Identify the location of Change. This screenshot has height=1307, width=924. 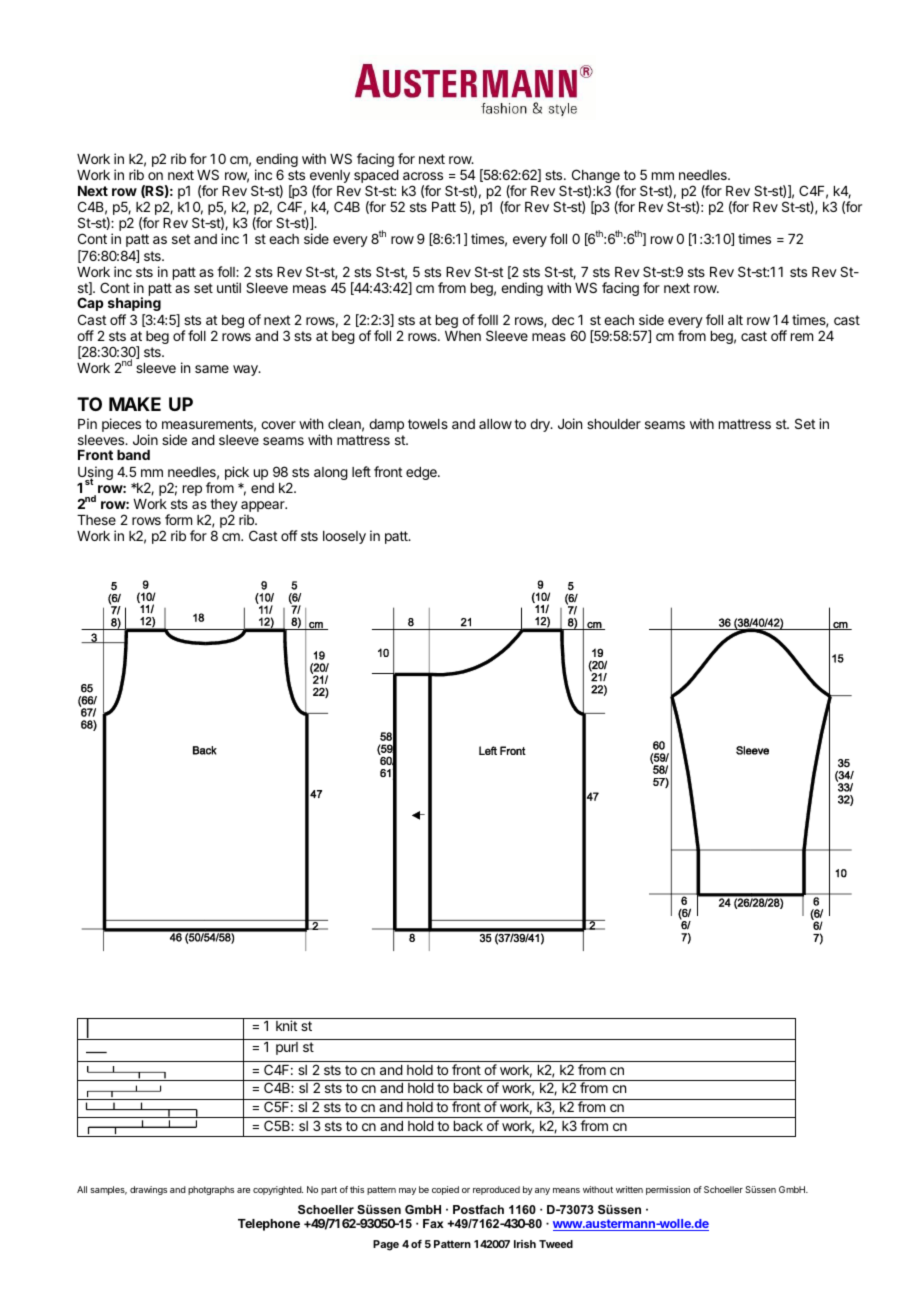
(596, 177).
